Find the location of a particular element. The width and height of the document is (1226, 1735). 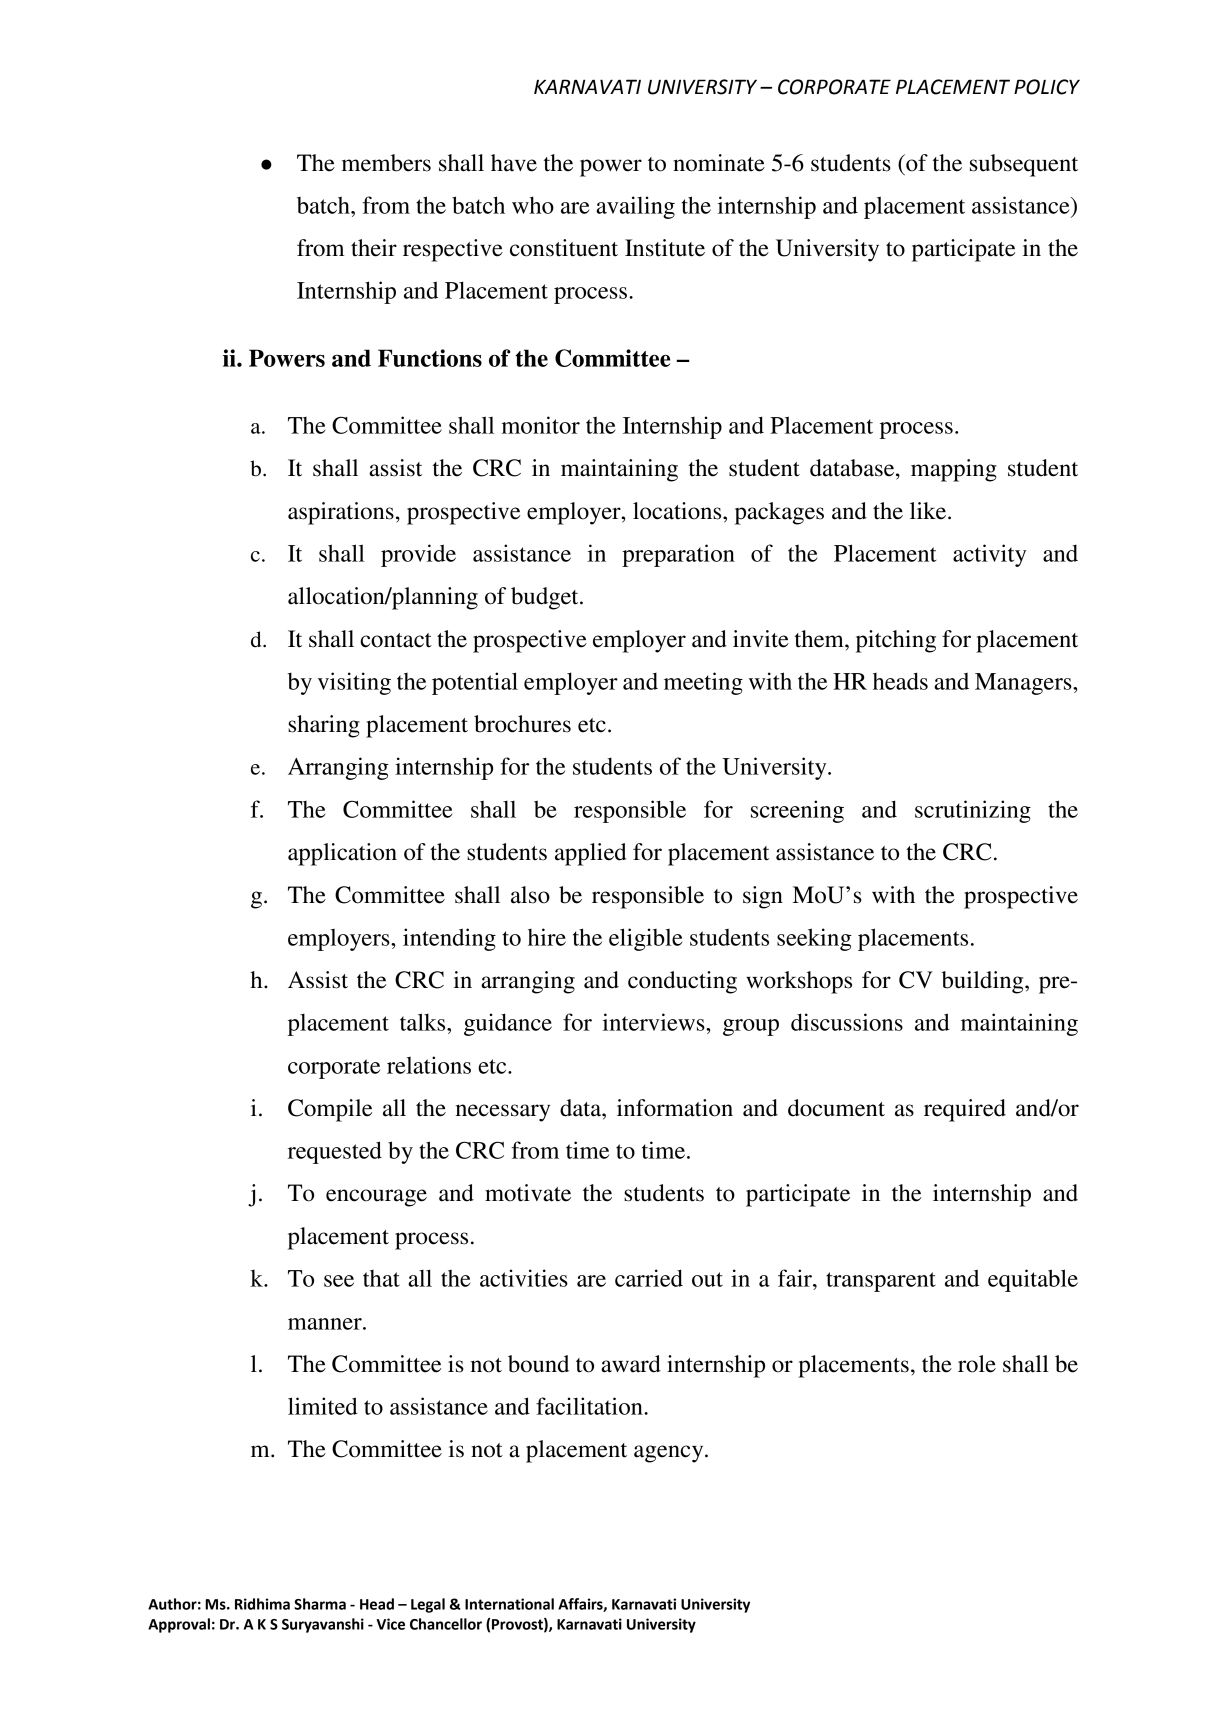

scrutinizing is located at coordinates (973, 811).
